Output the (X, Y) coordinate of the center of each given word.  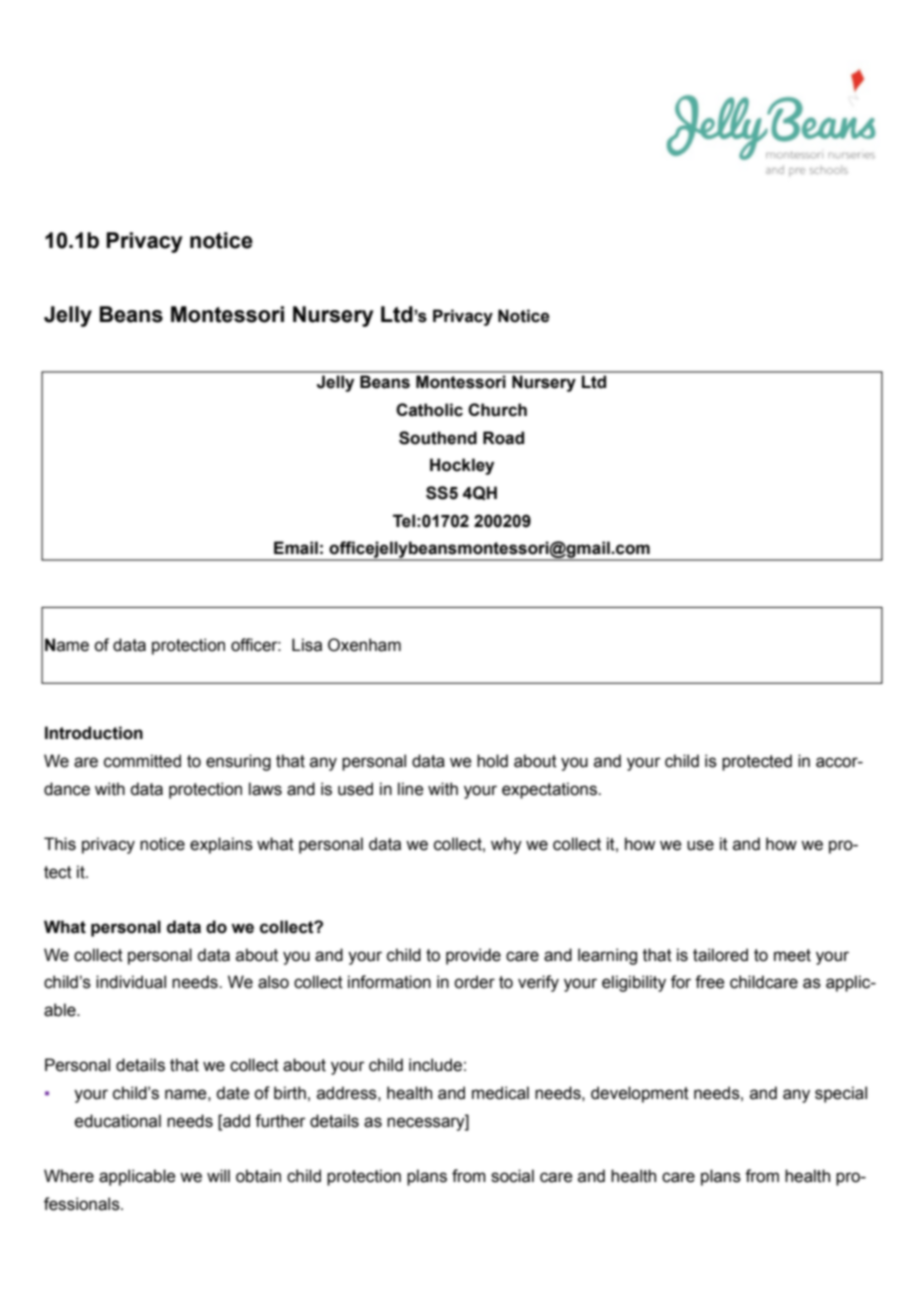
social (512, 1176)
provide (473, 956)
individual (131, 982)
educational (118, 1121)
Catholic (429, 410)
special (841, 1094)
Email (296, 548)
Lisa (307, 645)
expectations (550, 790)
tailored (720, 955)
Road (503, 438)
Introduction (94, 733)
